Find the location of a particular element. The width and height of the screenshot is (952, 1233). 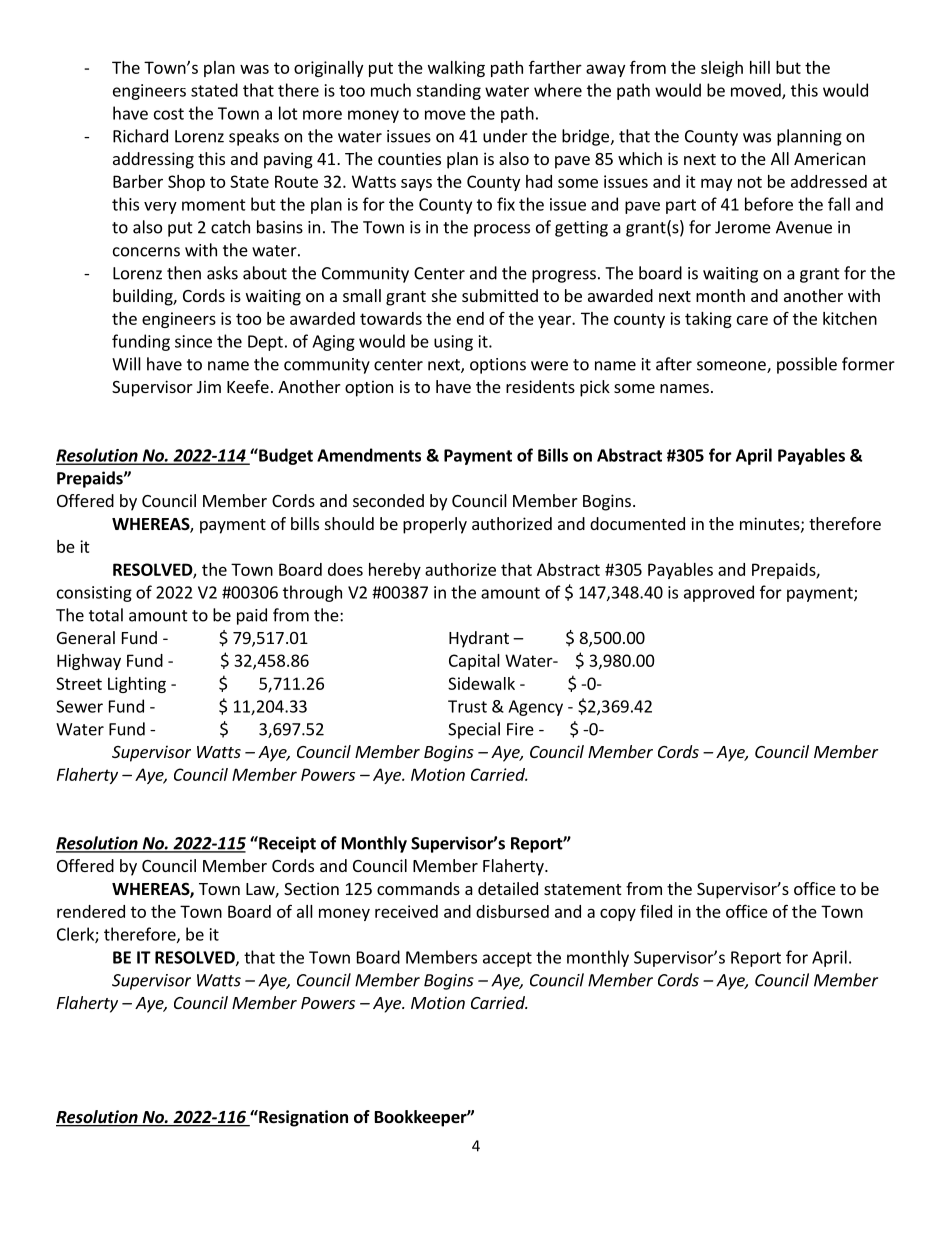

cost is located at coordinates (169, 114).
